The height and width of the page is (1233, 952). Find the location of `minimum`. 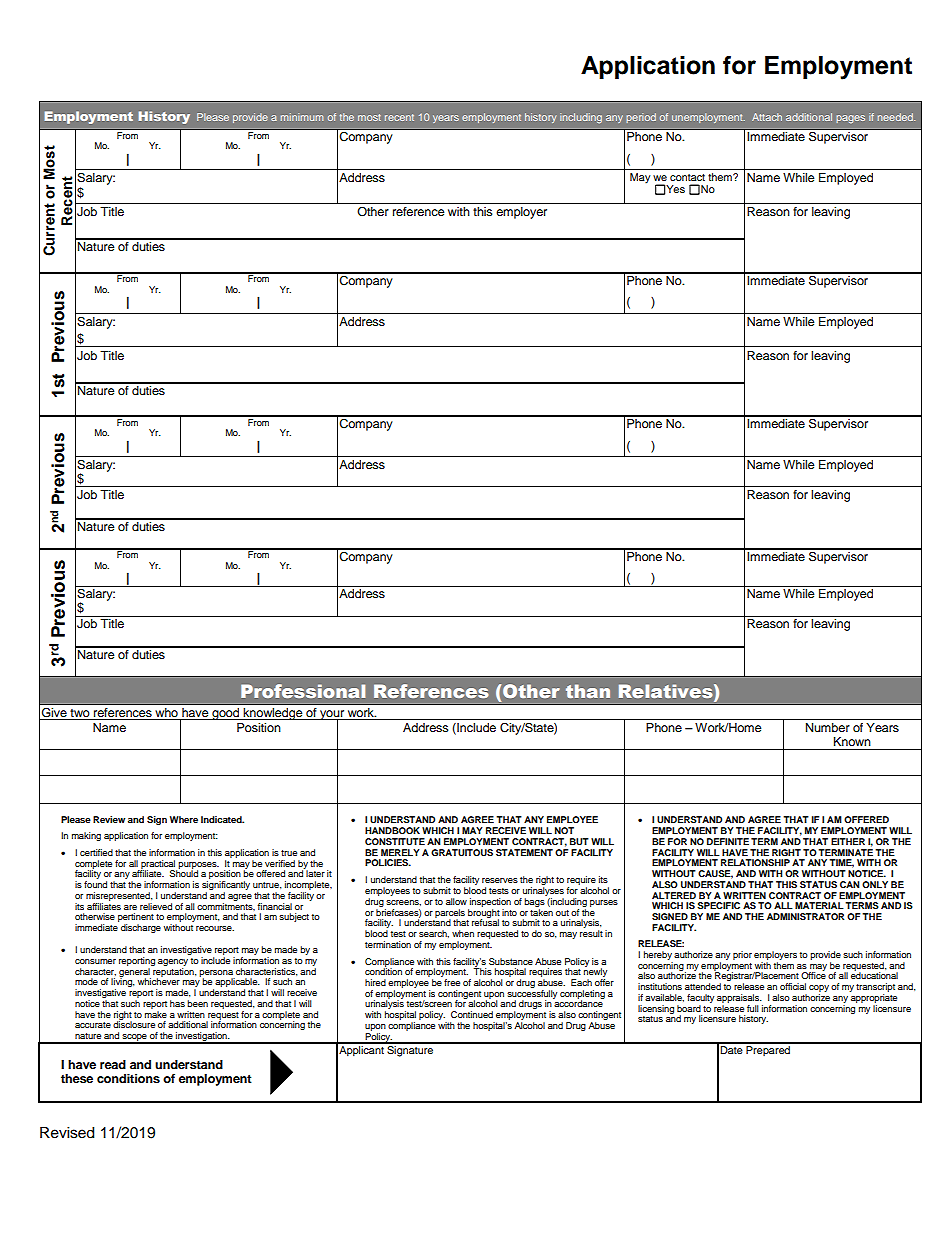

minimum is located at coordinates (302, 117).
